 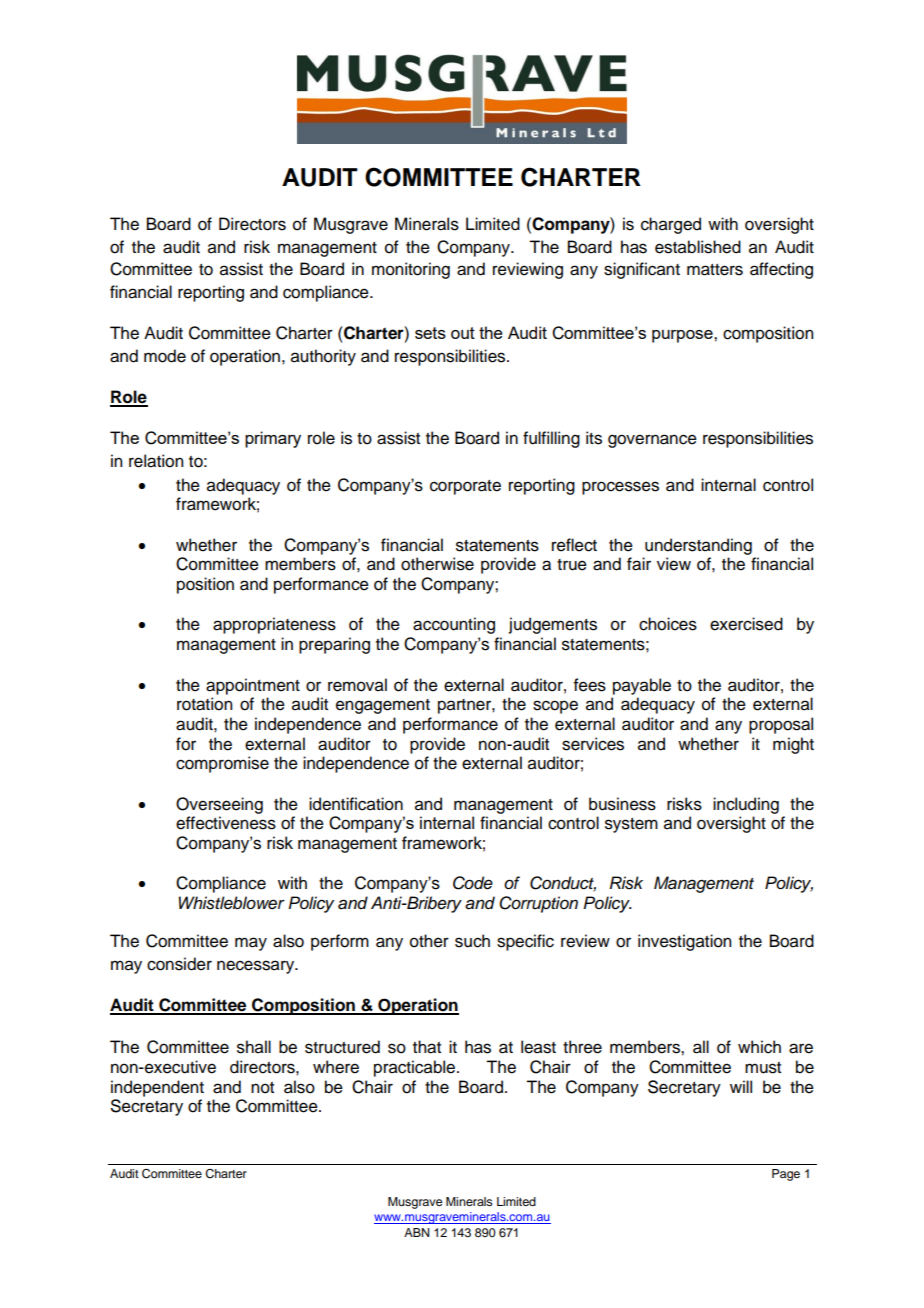 I want to click on effectiveness, so click(x=226, y=823).
